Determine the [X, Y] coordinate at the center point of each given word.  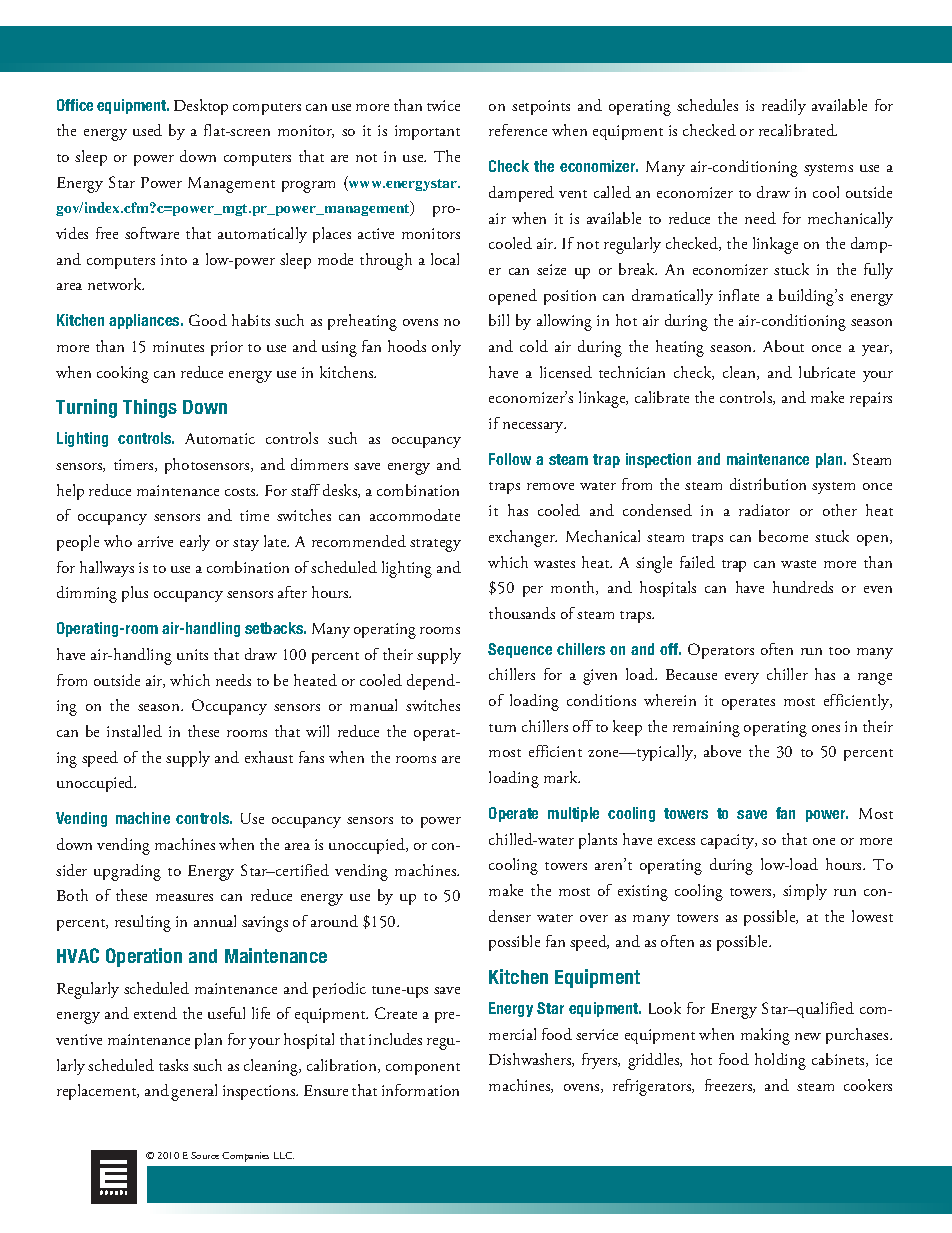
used [147, 130]
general [194, 1092]
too [839, 651]
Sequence [520, 650]
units [192, 654]
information [420, 1090]
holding [780, 1061]
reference [518, 130]
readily [784, 107]
